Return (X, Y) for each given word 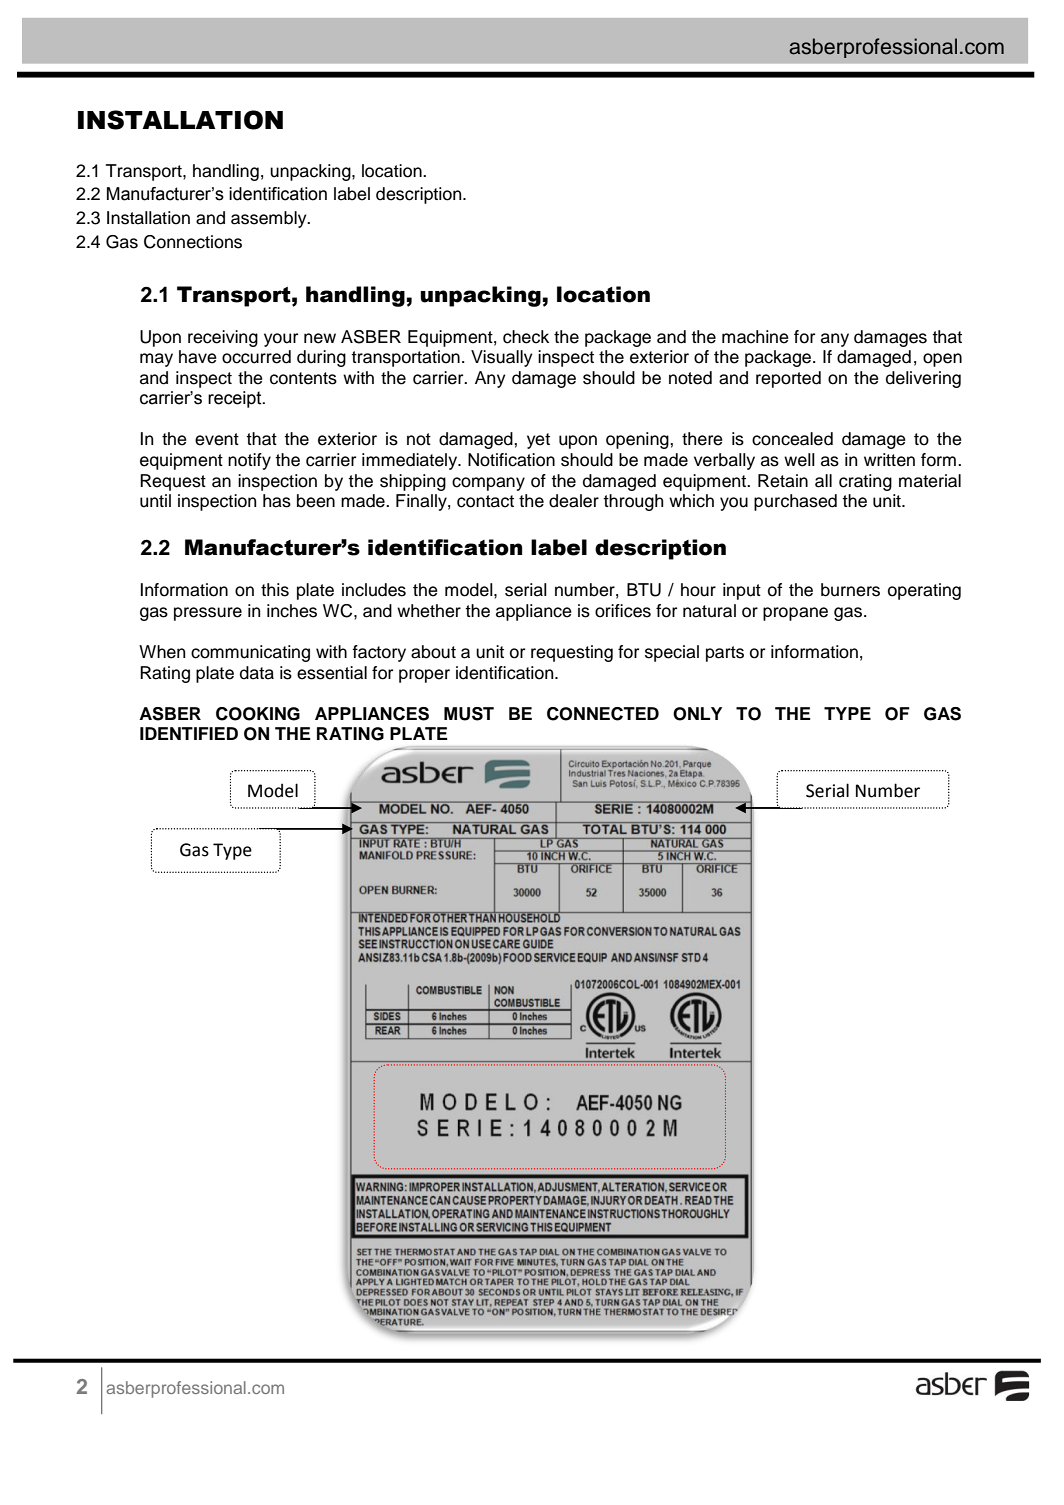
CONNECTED (603, 714)
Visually (502, 358)
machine (755, 337)
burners (850, 590)
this (275, 590)
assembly (270, 219)
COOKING (258, 714)
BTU (644, 590)
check (526, 337)
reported (788, 379)
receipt (236, 399)
